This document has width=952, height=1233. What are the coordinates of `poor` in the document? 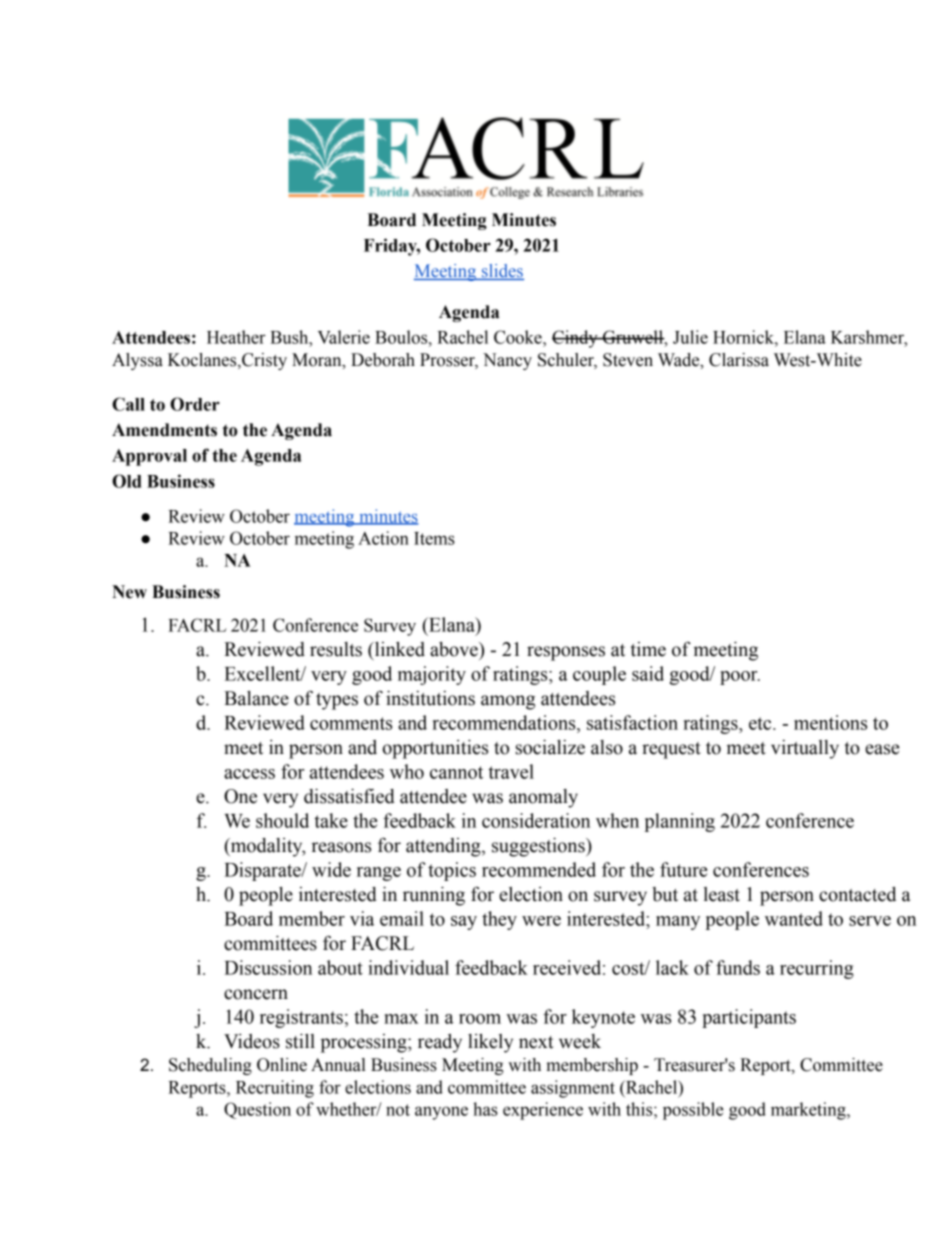 It's located at (740, 678).
